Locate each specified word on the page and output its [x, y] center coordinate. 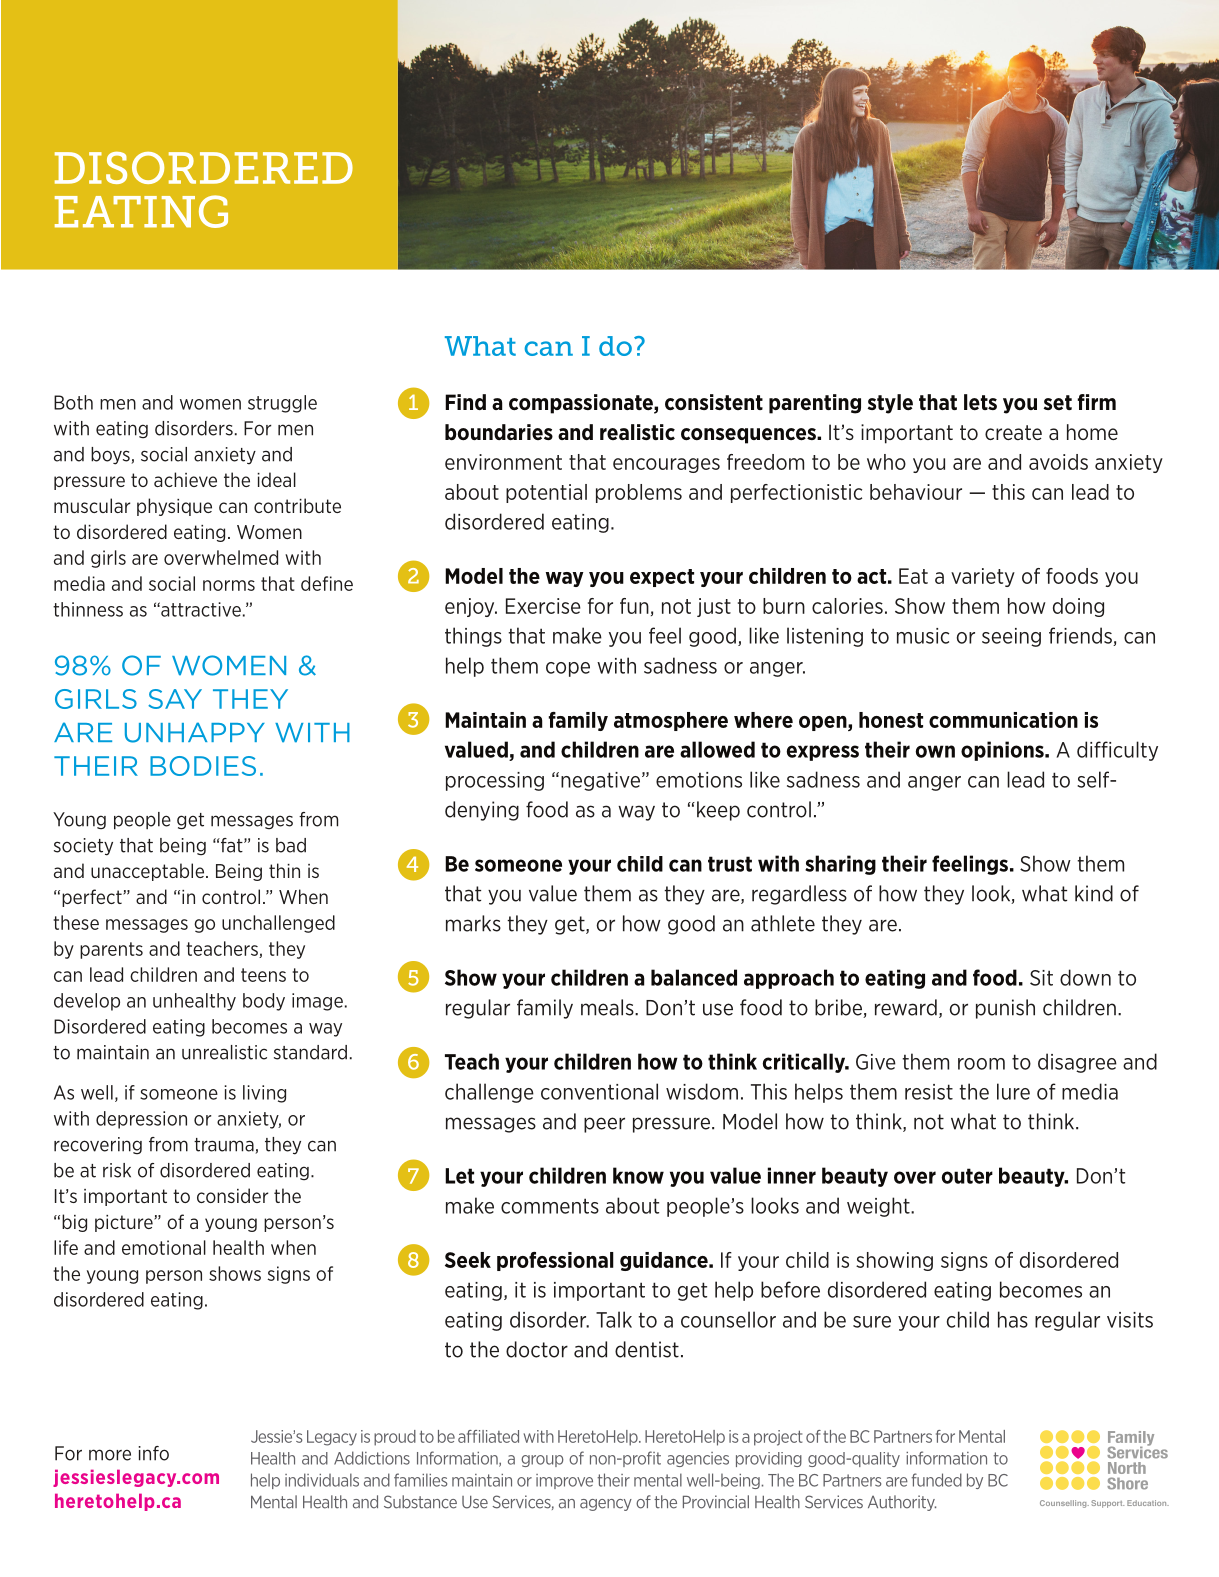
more [110, 1455]
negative [600, 781]
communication [1003, 720]
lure [1013, 1091]
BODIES [203, 766]
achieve [185, 479]
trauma [225, 1146]
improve [564, 1481]
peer [604, 1125]
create [1013, 432]
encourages [666, 465]
